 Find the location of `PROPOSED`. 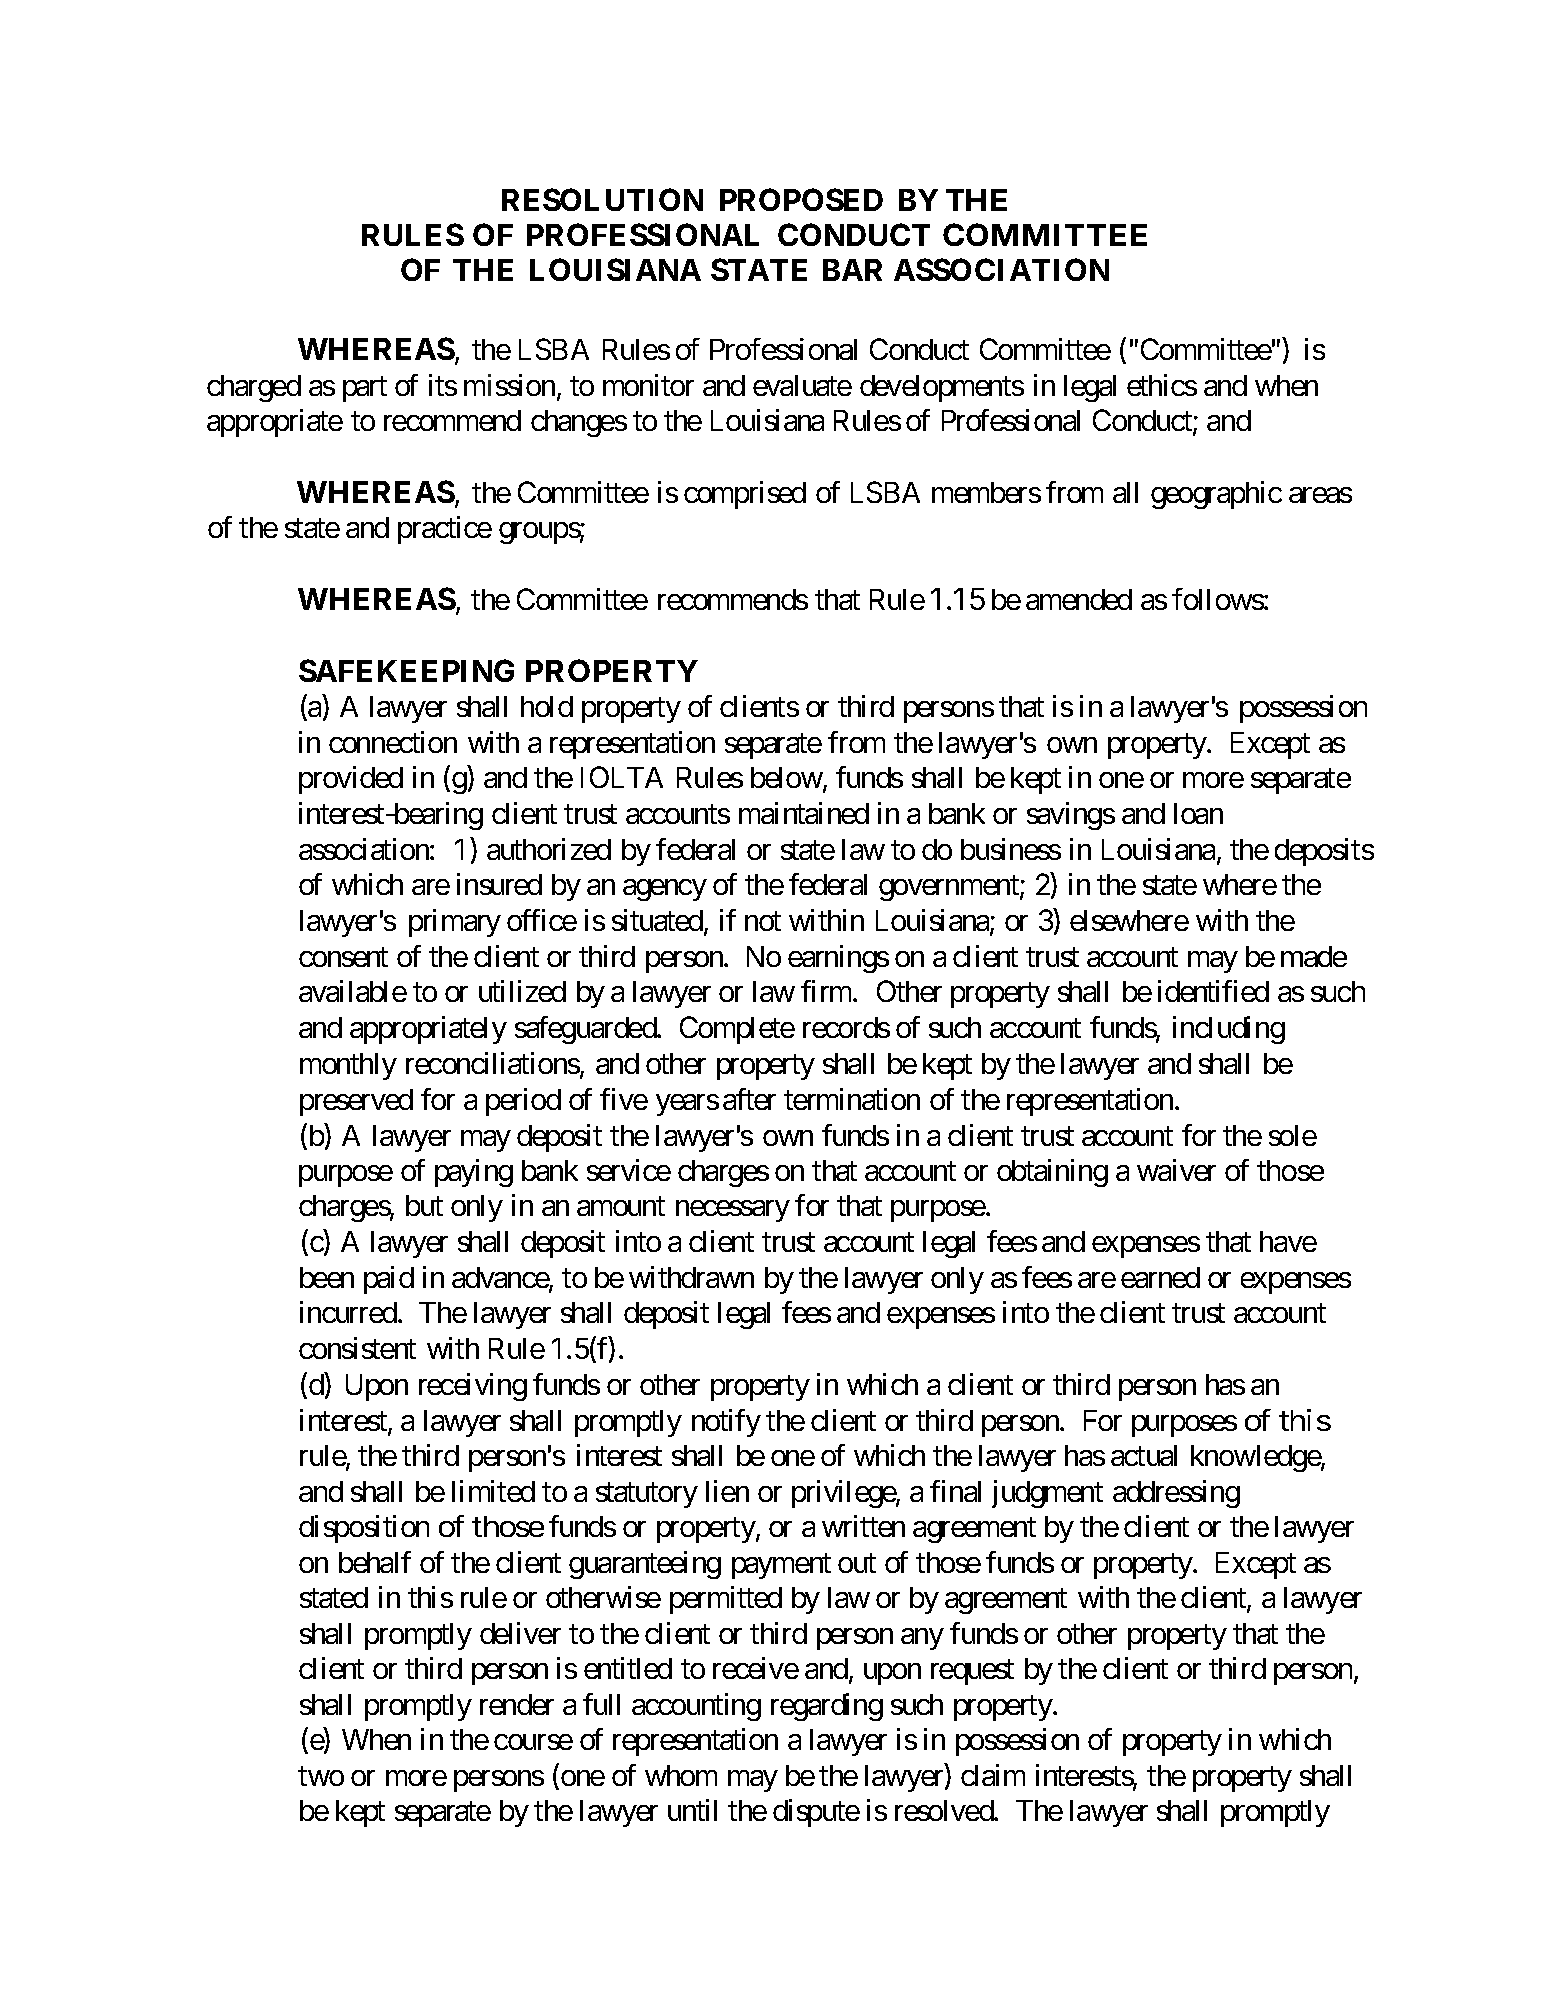

PROPOSED is located at coordinates (801, 199).
